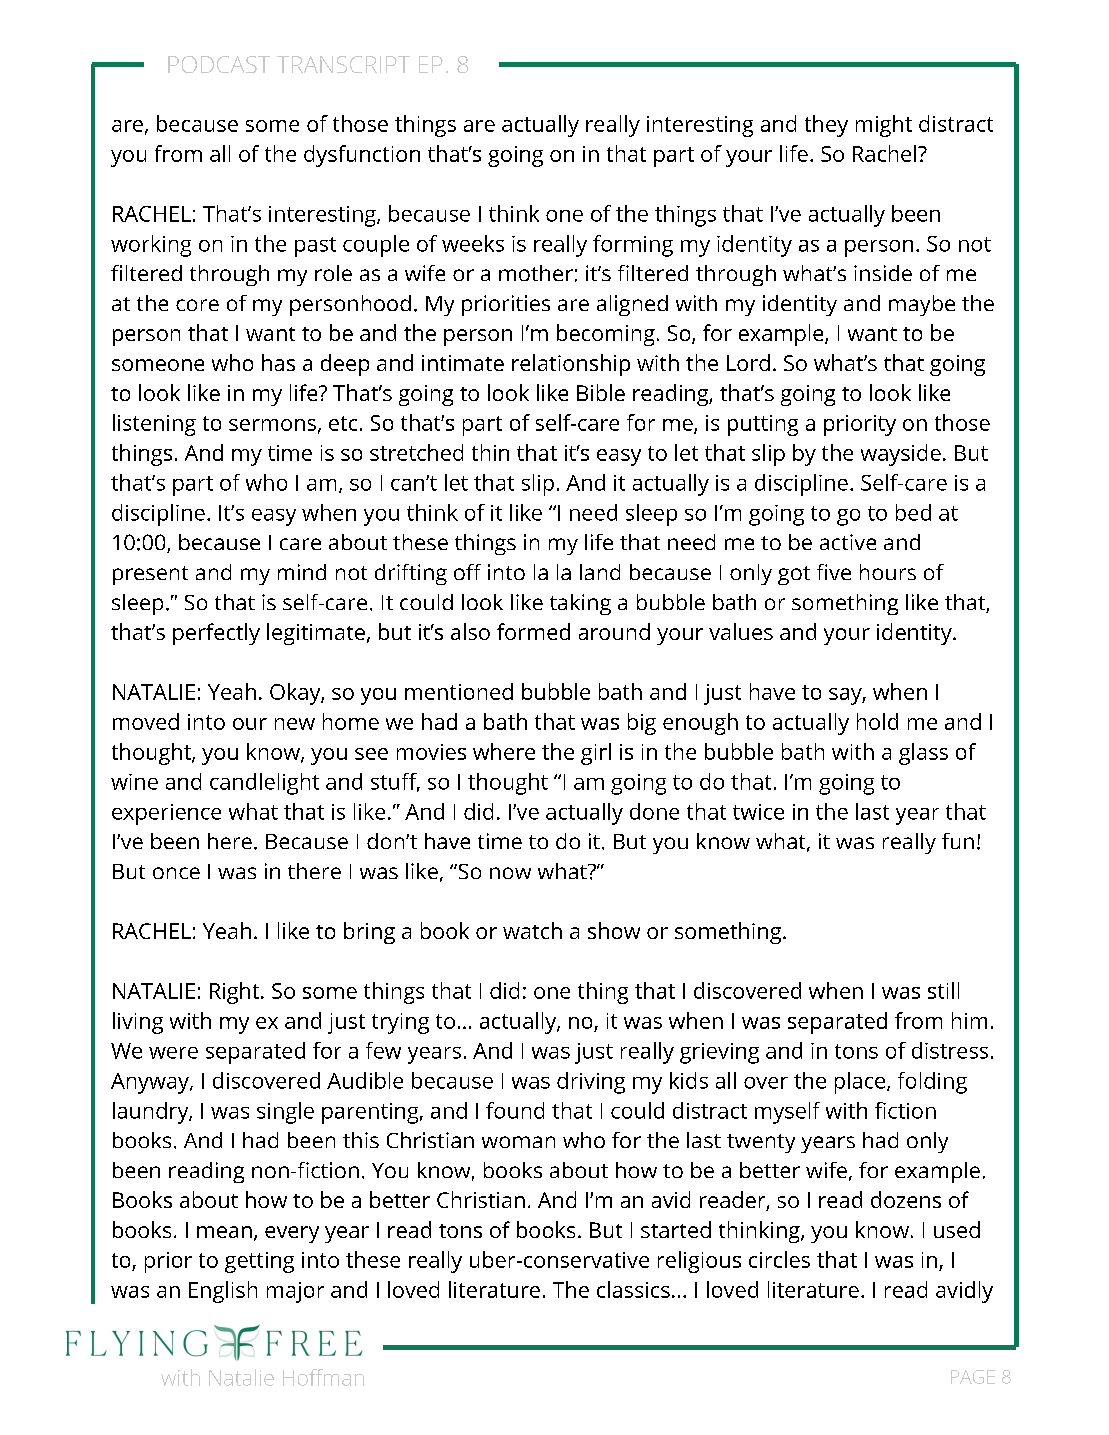 The width and height of the screenshot is (1109, 1435). What do you see at coordinates (295, 724) in the screenshot?
I see `new` at bounding box center [295, 724].
